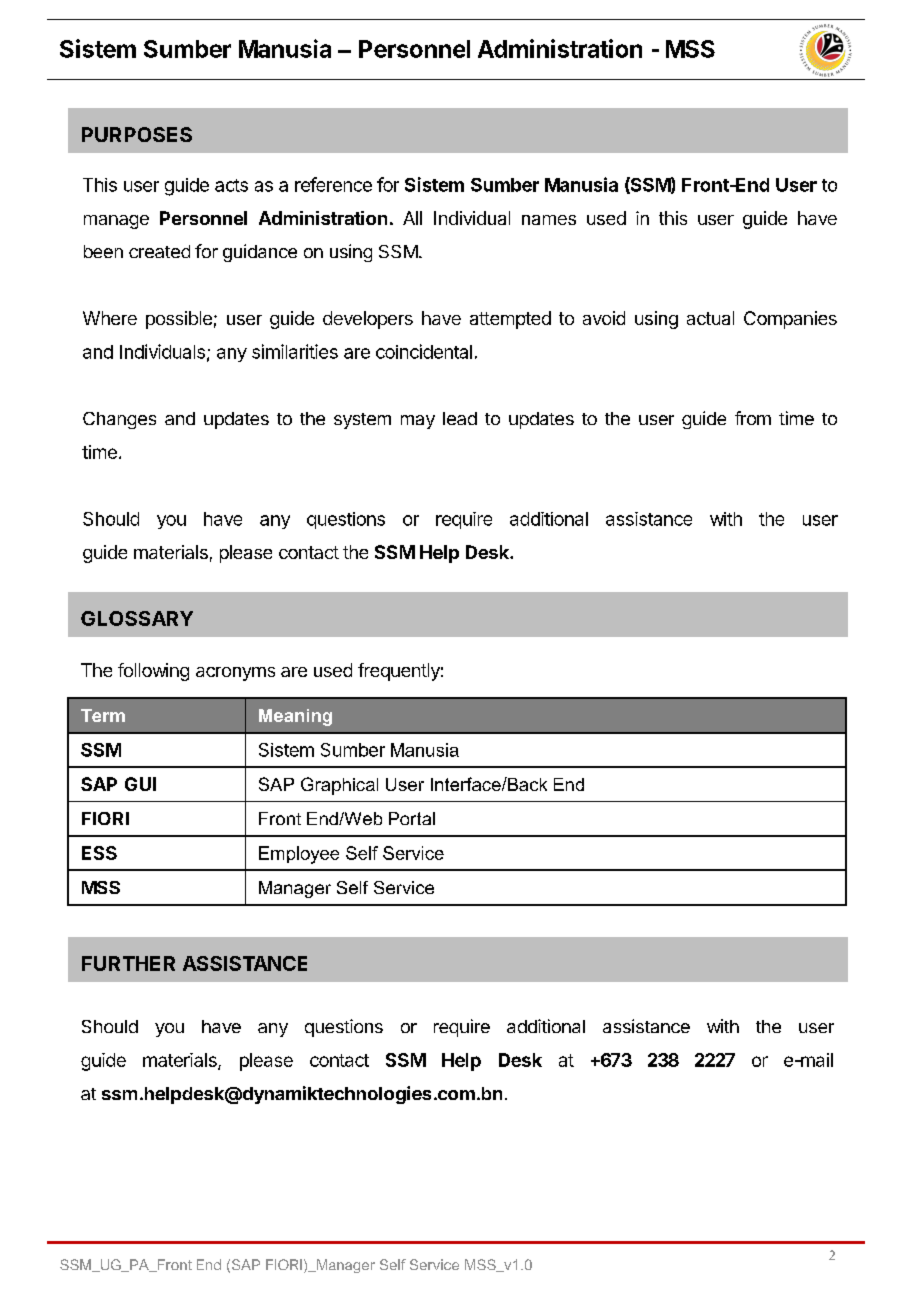  Describe the element at coordinates (137, 134) in the screenshot. I see `PURPOSES` at that location.
